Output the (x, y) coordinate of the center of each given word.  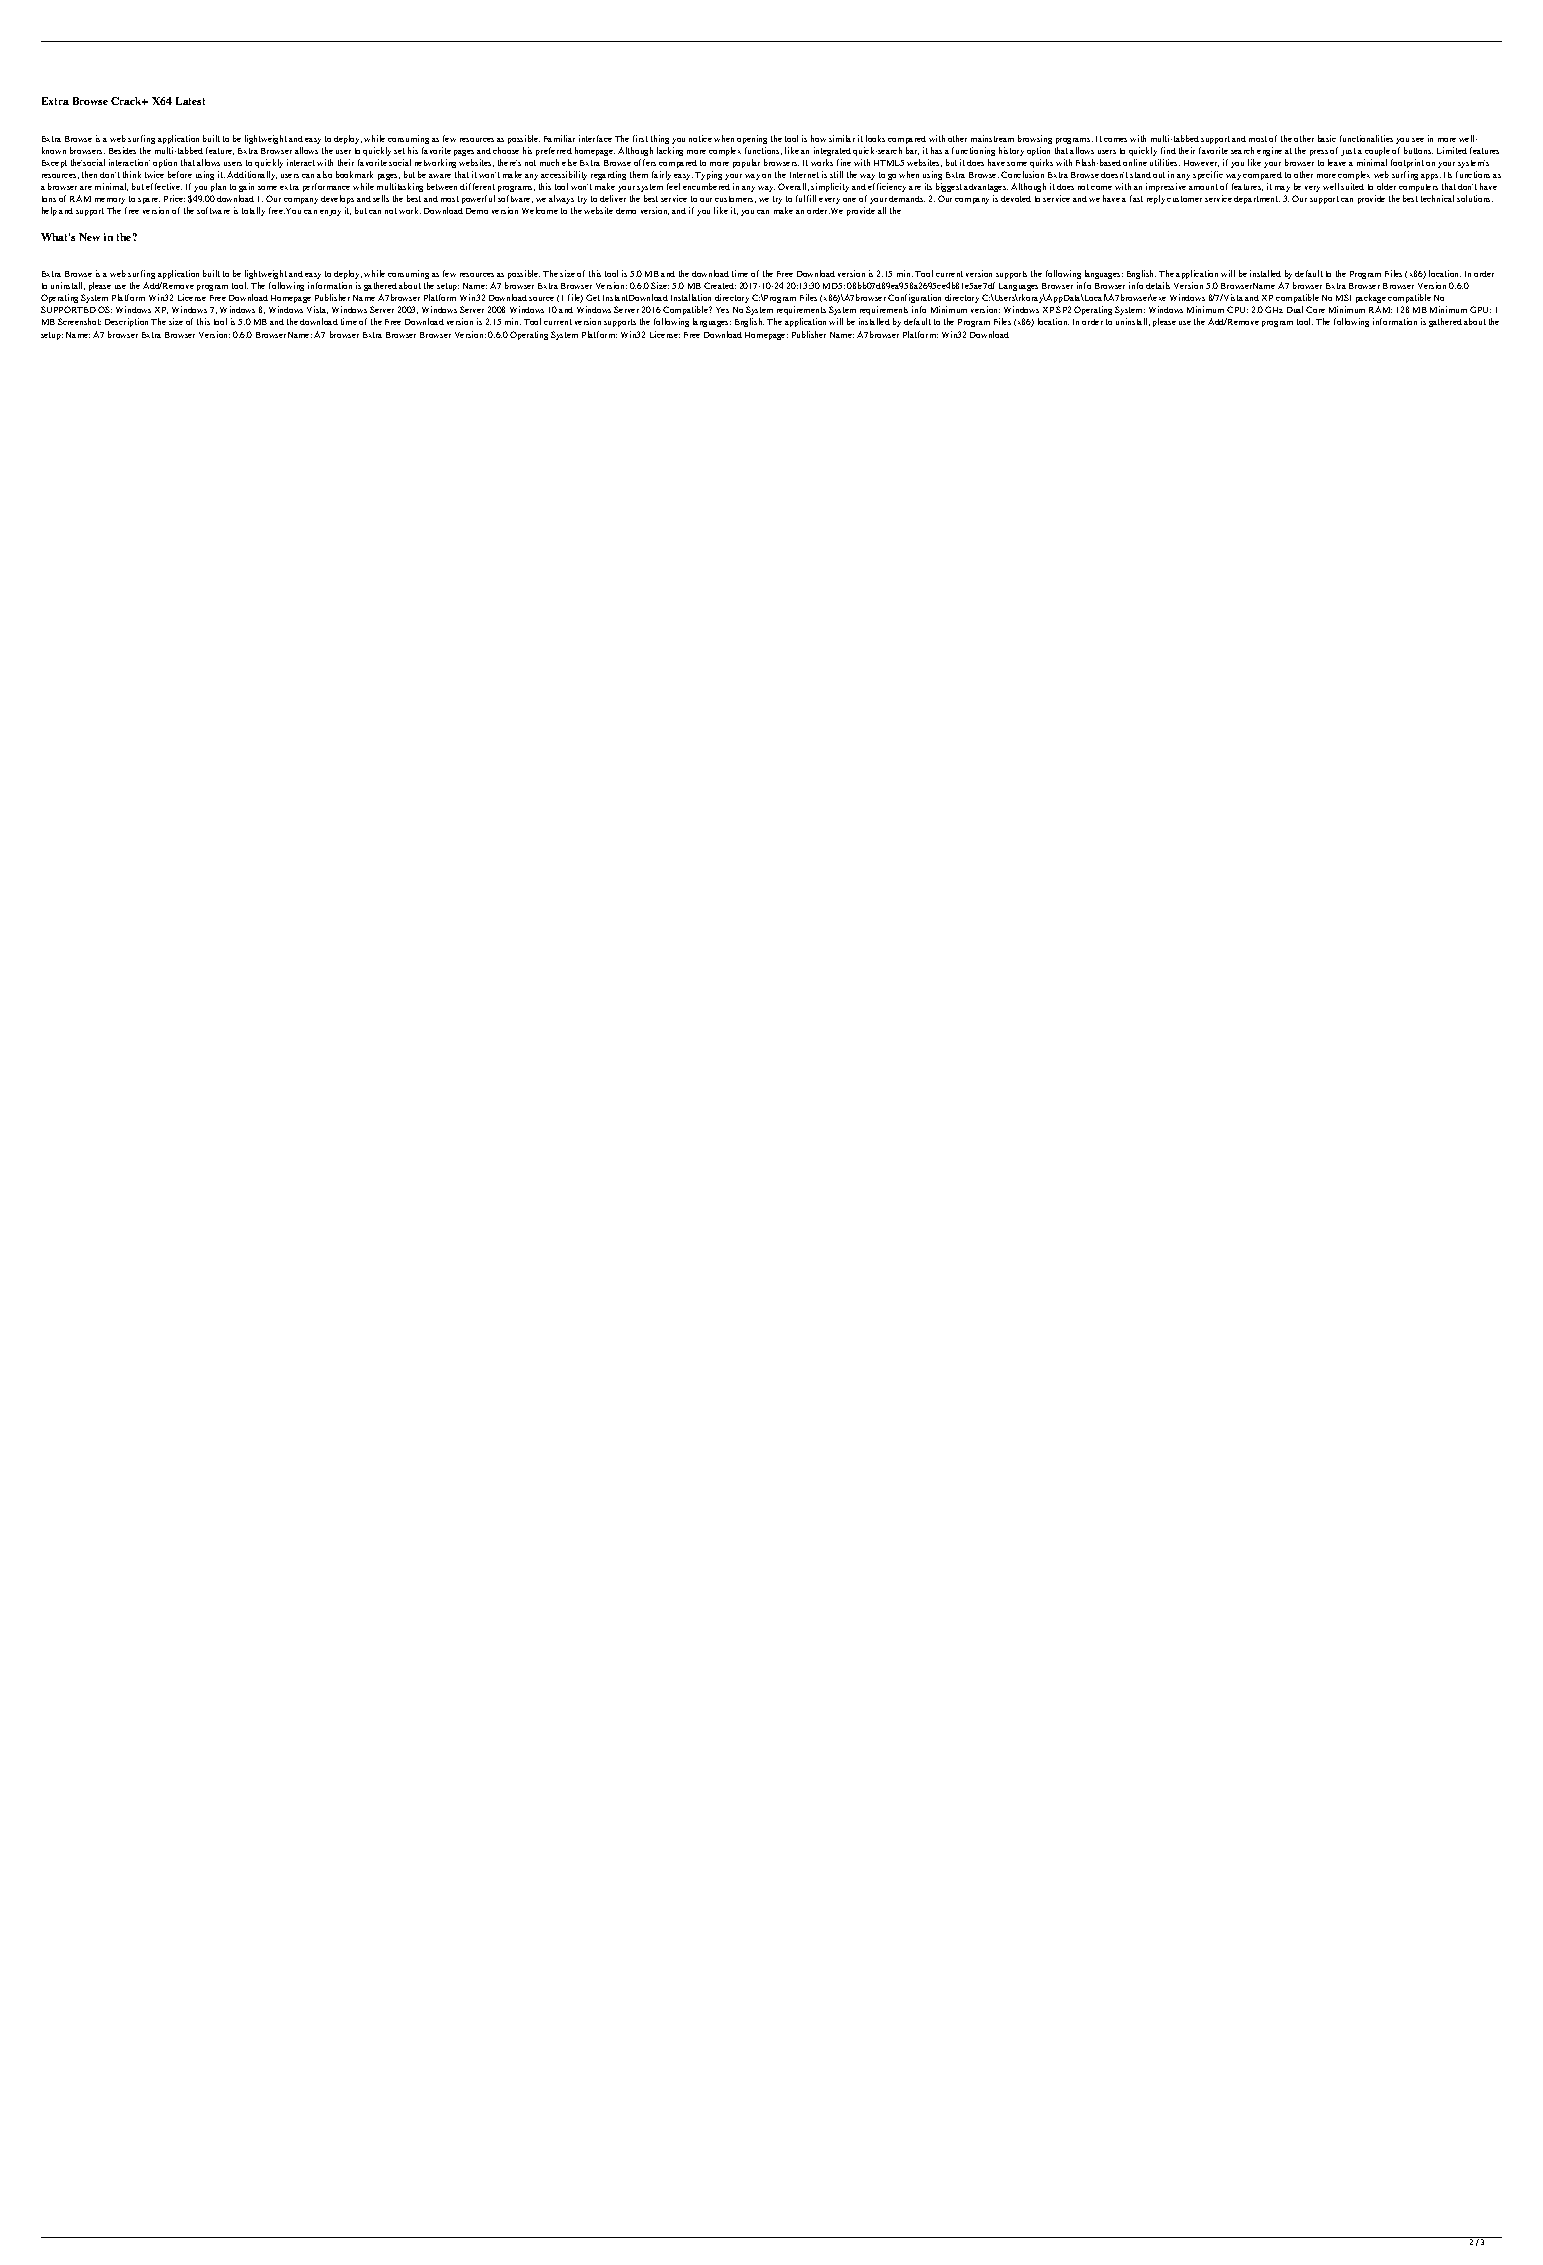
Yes (722, 310)
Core (1315, 309)
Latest (190, 101)
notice (700, 138)
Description (126, 322)
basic (1327, 138)
